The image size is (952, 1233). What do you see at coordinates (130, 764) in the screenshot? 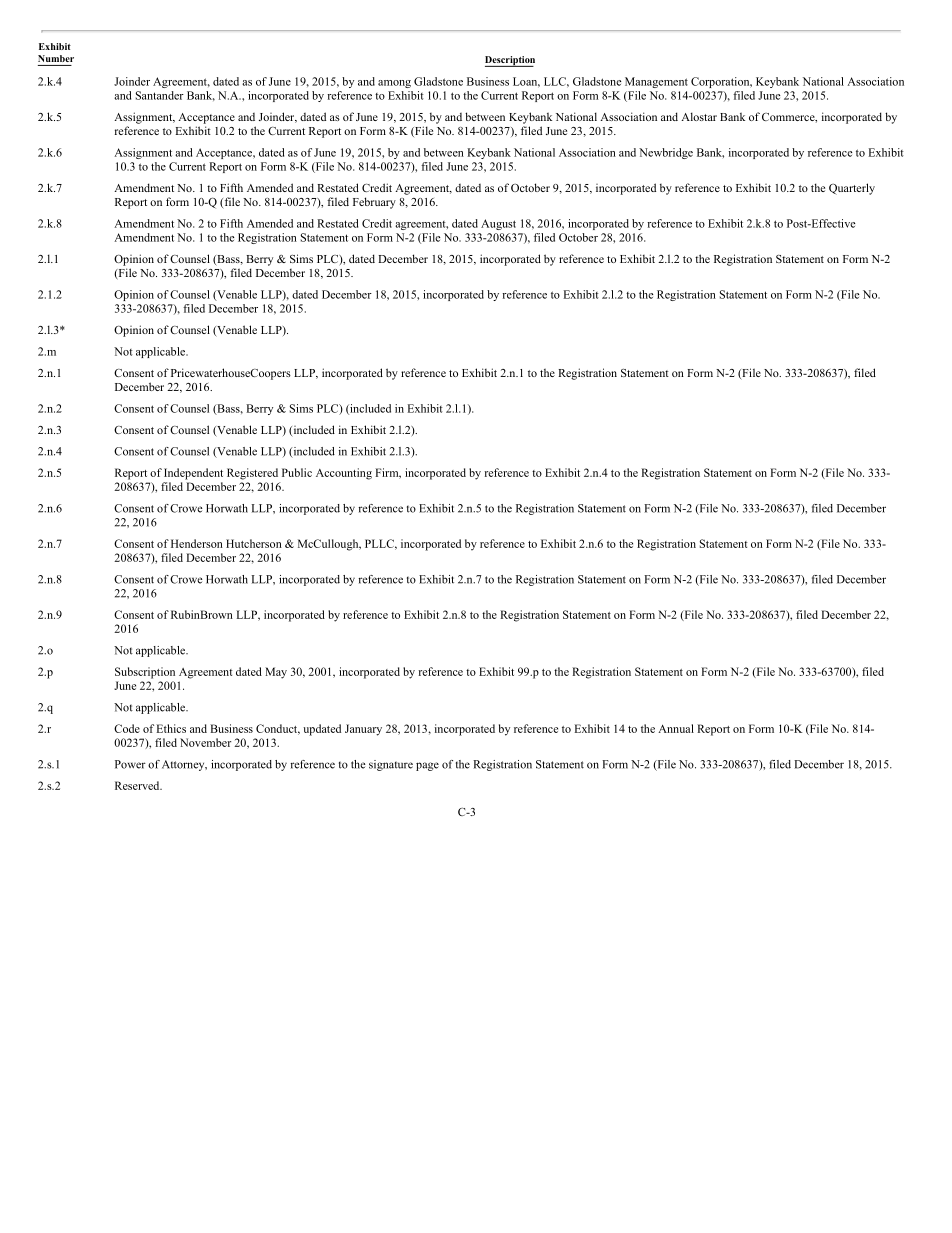
I see `Power` at bounding box center [130, 764].
